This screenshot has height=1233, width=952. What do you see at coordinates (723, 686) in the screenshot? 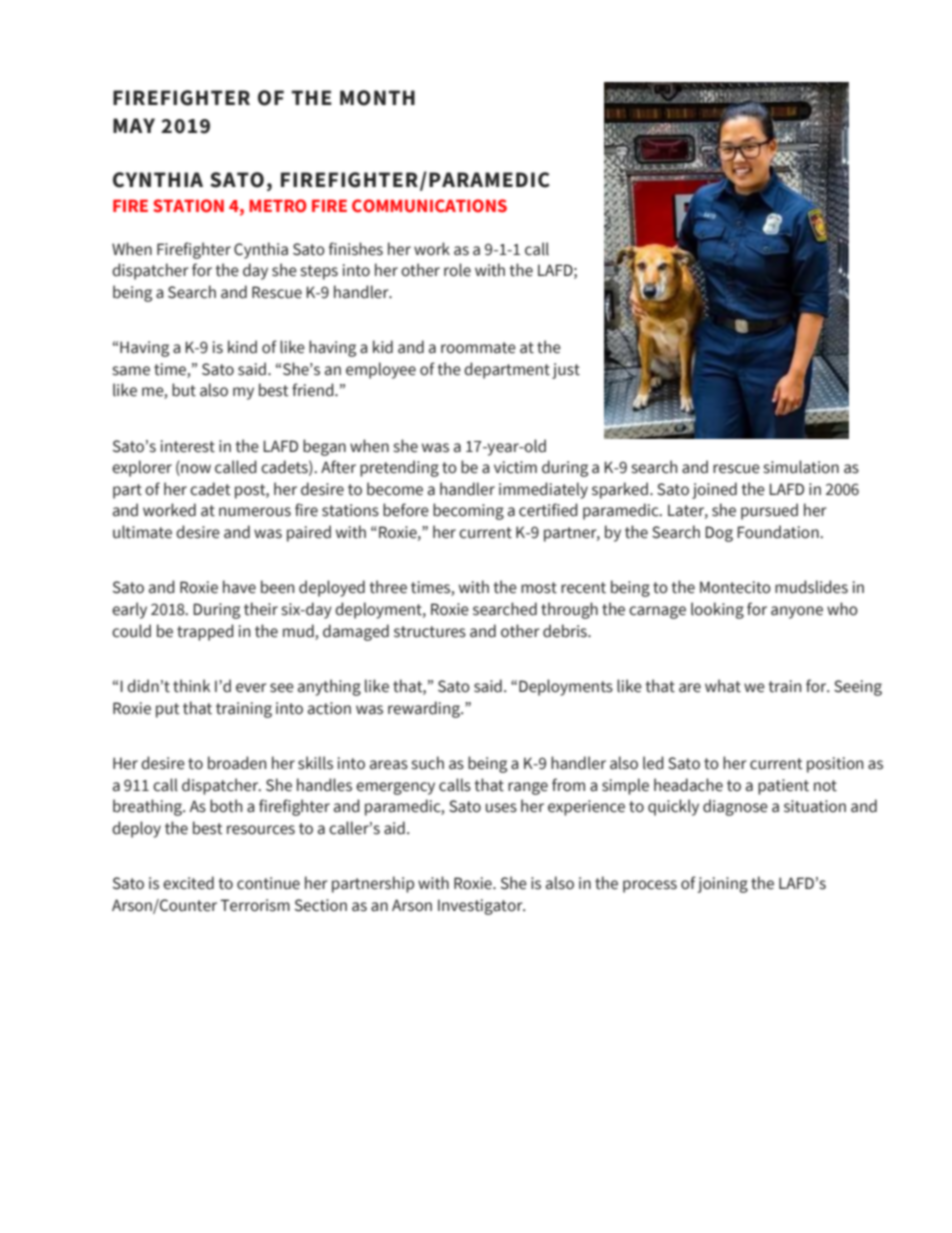
I see `what` at bounding box center [723, 686].
